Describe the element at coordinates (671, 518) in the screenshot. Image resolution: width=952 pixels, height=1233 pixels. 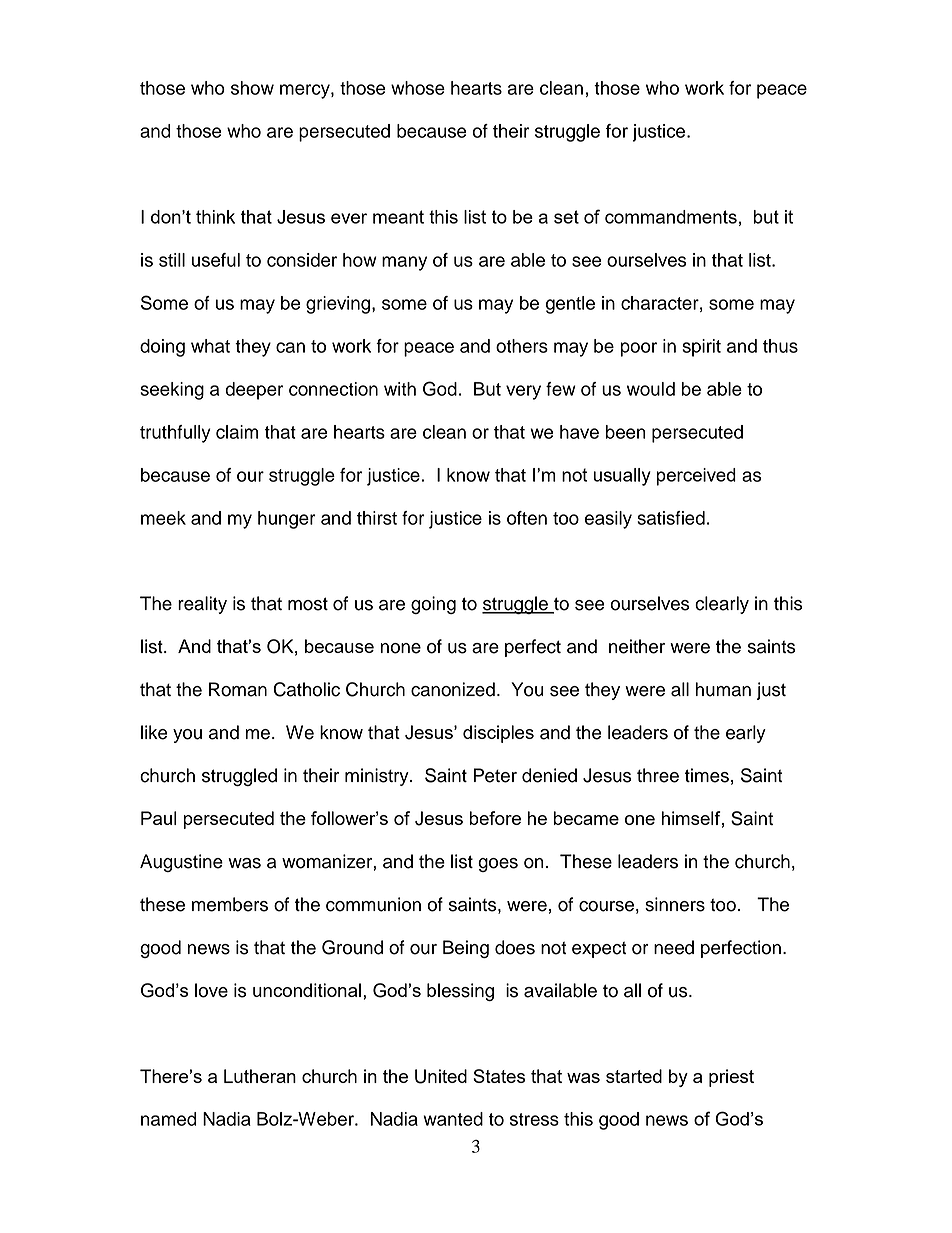
I see `satisfied` at that location.
